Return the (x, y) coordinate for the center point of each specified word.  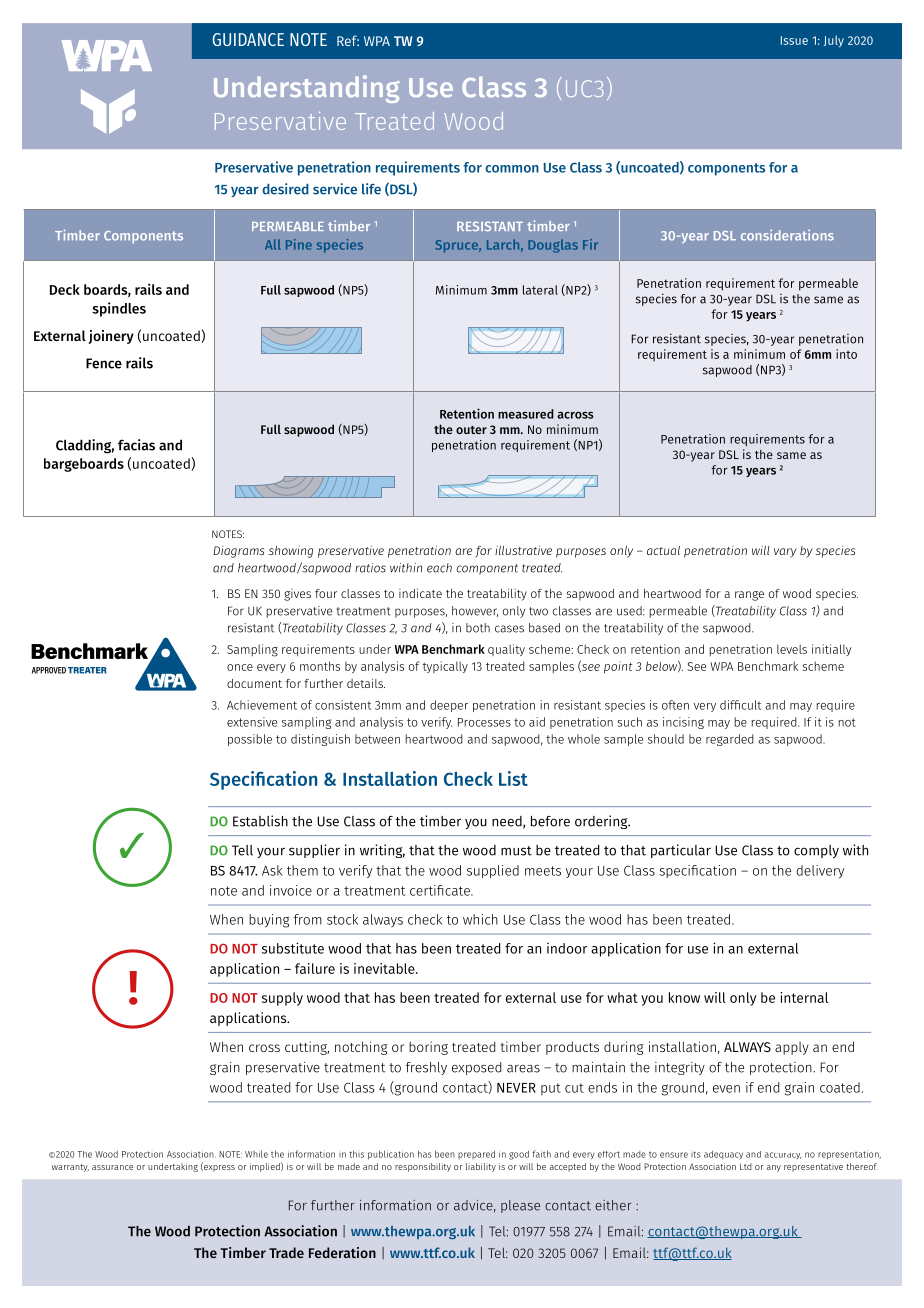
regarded (730, 740)
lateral (540, 290)
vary (785, 553)
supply (282, 999)
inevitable (385, 968)
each (439, 568)
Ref (348, 40)
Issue (794, 40)
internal (804, 997)
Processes (484, 722)
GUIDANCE (248, 39)
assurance (112, 1167)
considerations (787, 235)
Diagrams (238, 552)
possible (250, 740)
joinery (111, 337)
